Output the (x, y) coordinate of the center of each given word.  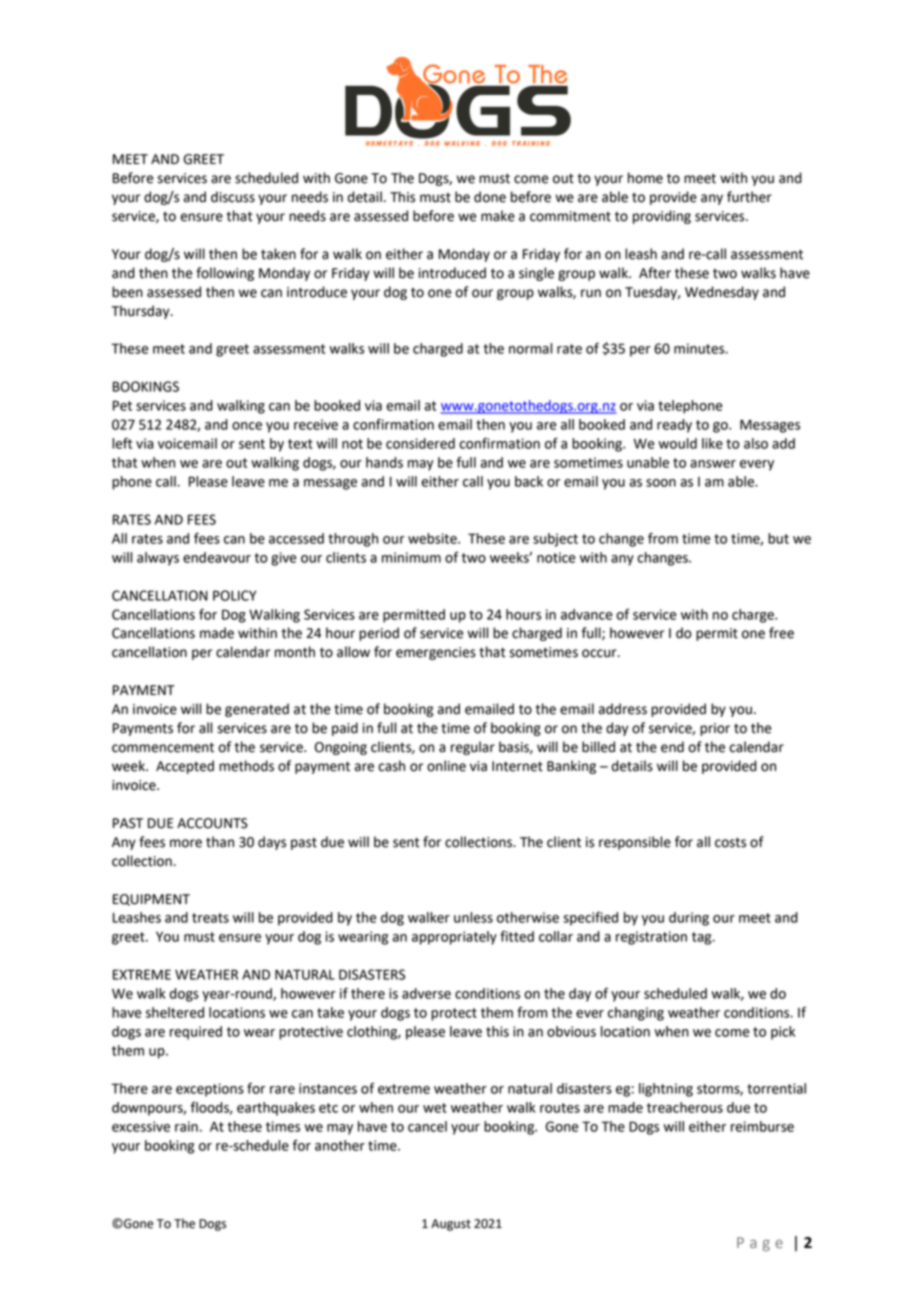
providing (662, 217)
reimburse (762, 1126)
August (451, 1225)
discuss (233, 197)
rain (186, 1126)
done (490, 197)
